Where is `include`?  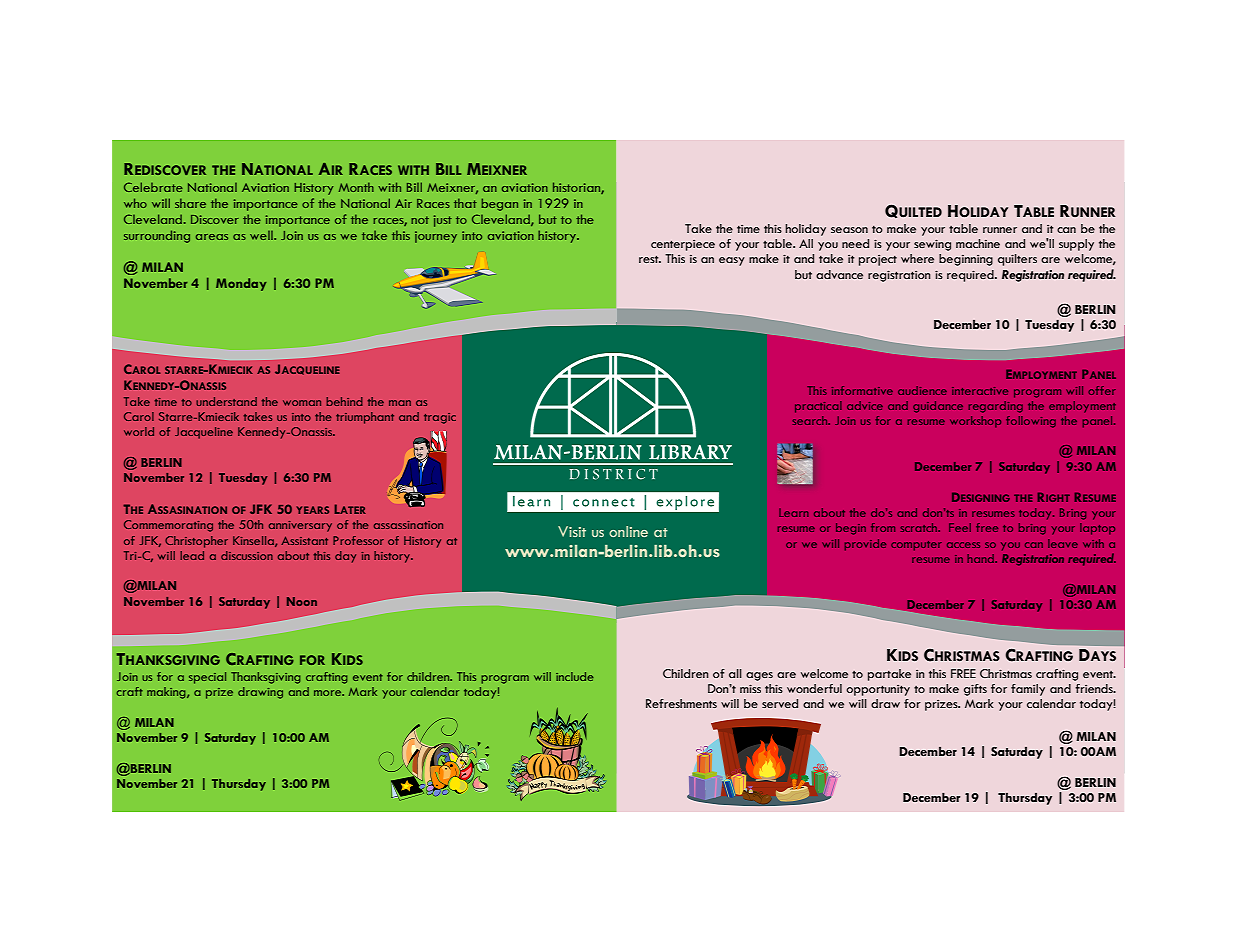 include is located at coordinates (575, 676).
